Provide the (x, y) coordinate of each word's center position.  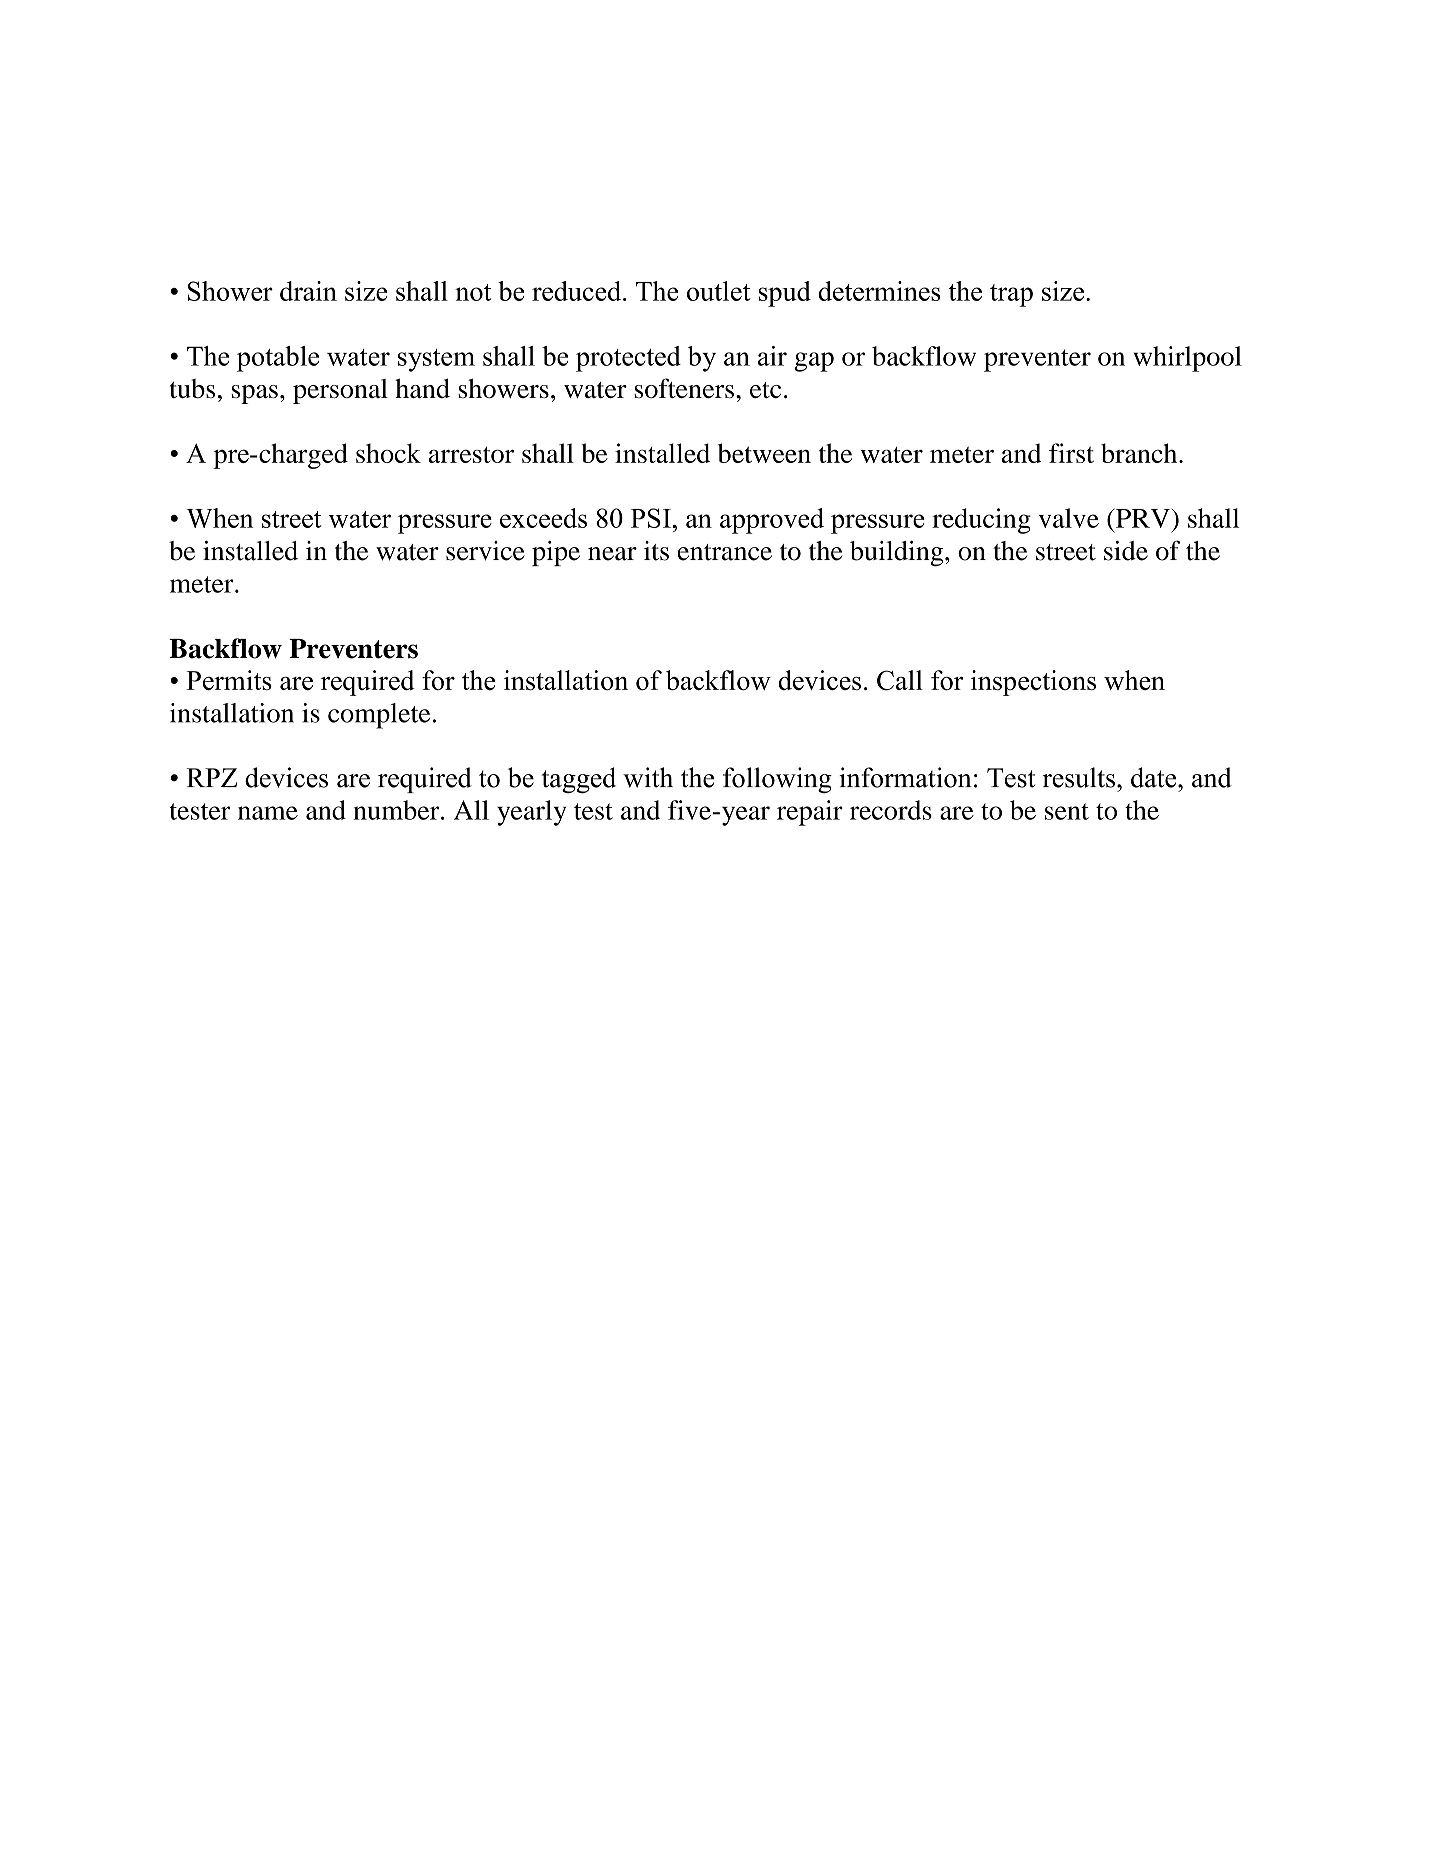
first (1071, 453)
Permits (229, 680)
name (268, 813)
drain (308, 291)
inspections (1033, 683)
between (764, 453)
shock (388, 453)
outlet (719, 291)
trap (1011, 295)
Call (900, 680)
